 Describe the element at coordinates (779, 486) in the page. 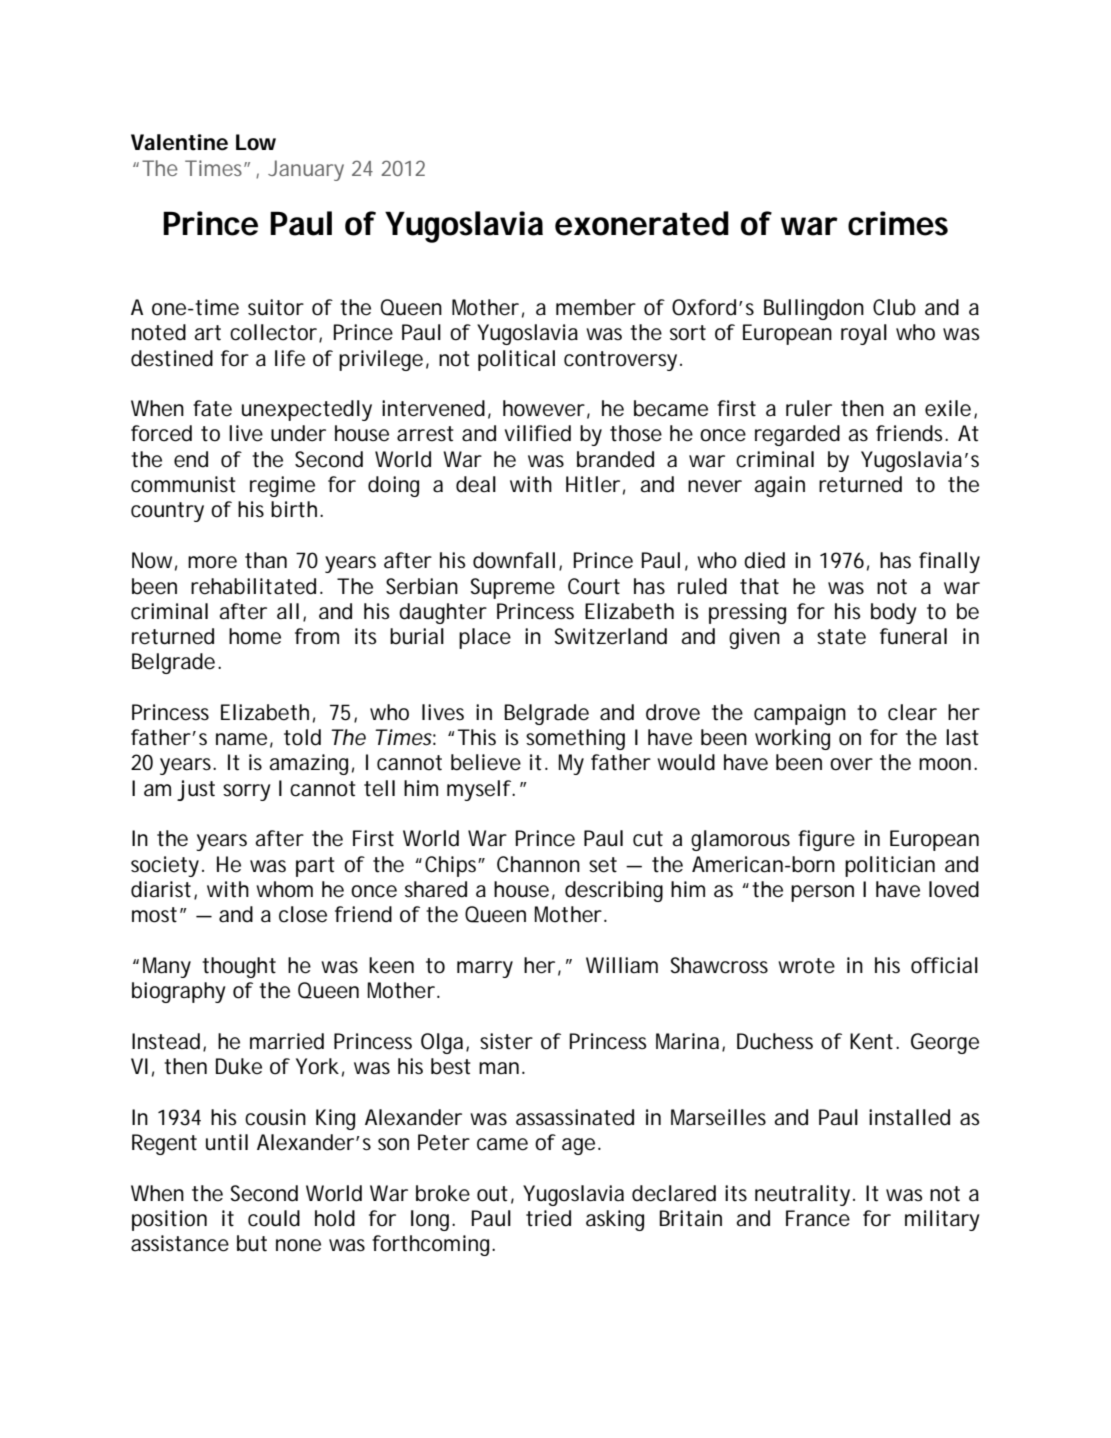

I see `again` at that location.
